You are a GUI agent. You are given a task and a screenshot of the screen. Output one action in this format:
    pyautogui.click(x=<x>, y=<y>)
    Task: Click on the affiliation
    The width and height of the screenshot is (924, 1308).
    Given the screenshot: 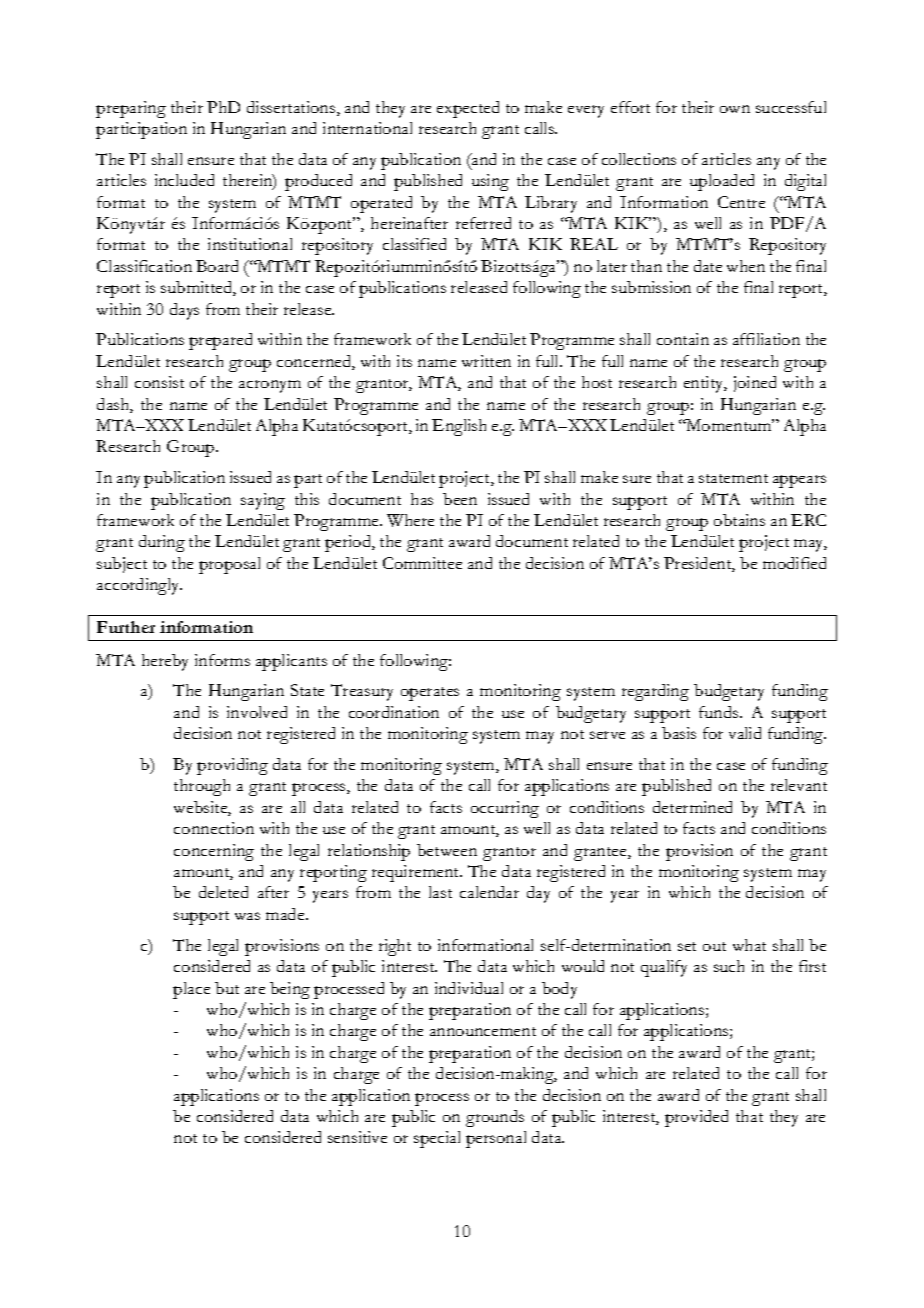 What is the action you would take?
    pyautogui.click(x=766, y=339)
